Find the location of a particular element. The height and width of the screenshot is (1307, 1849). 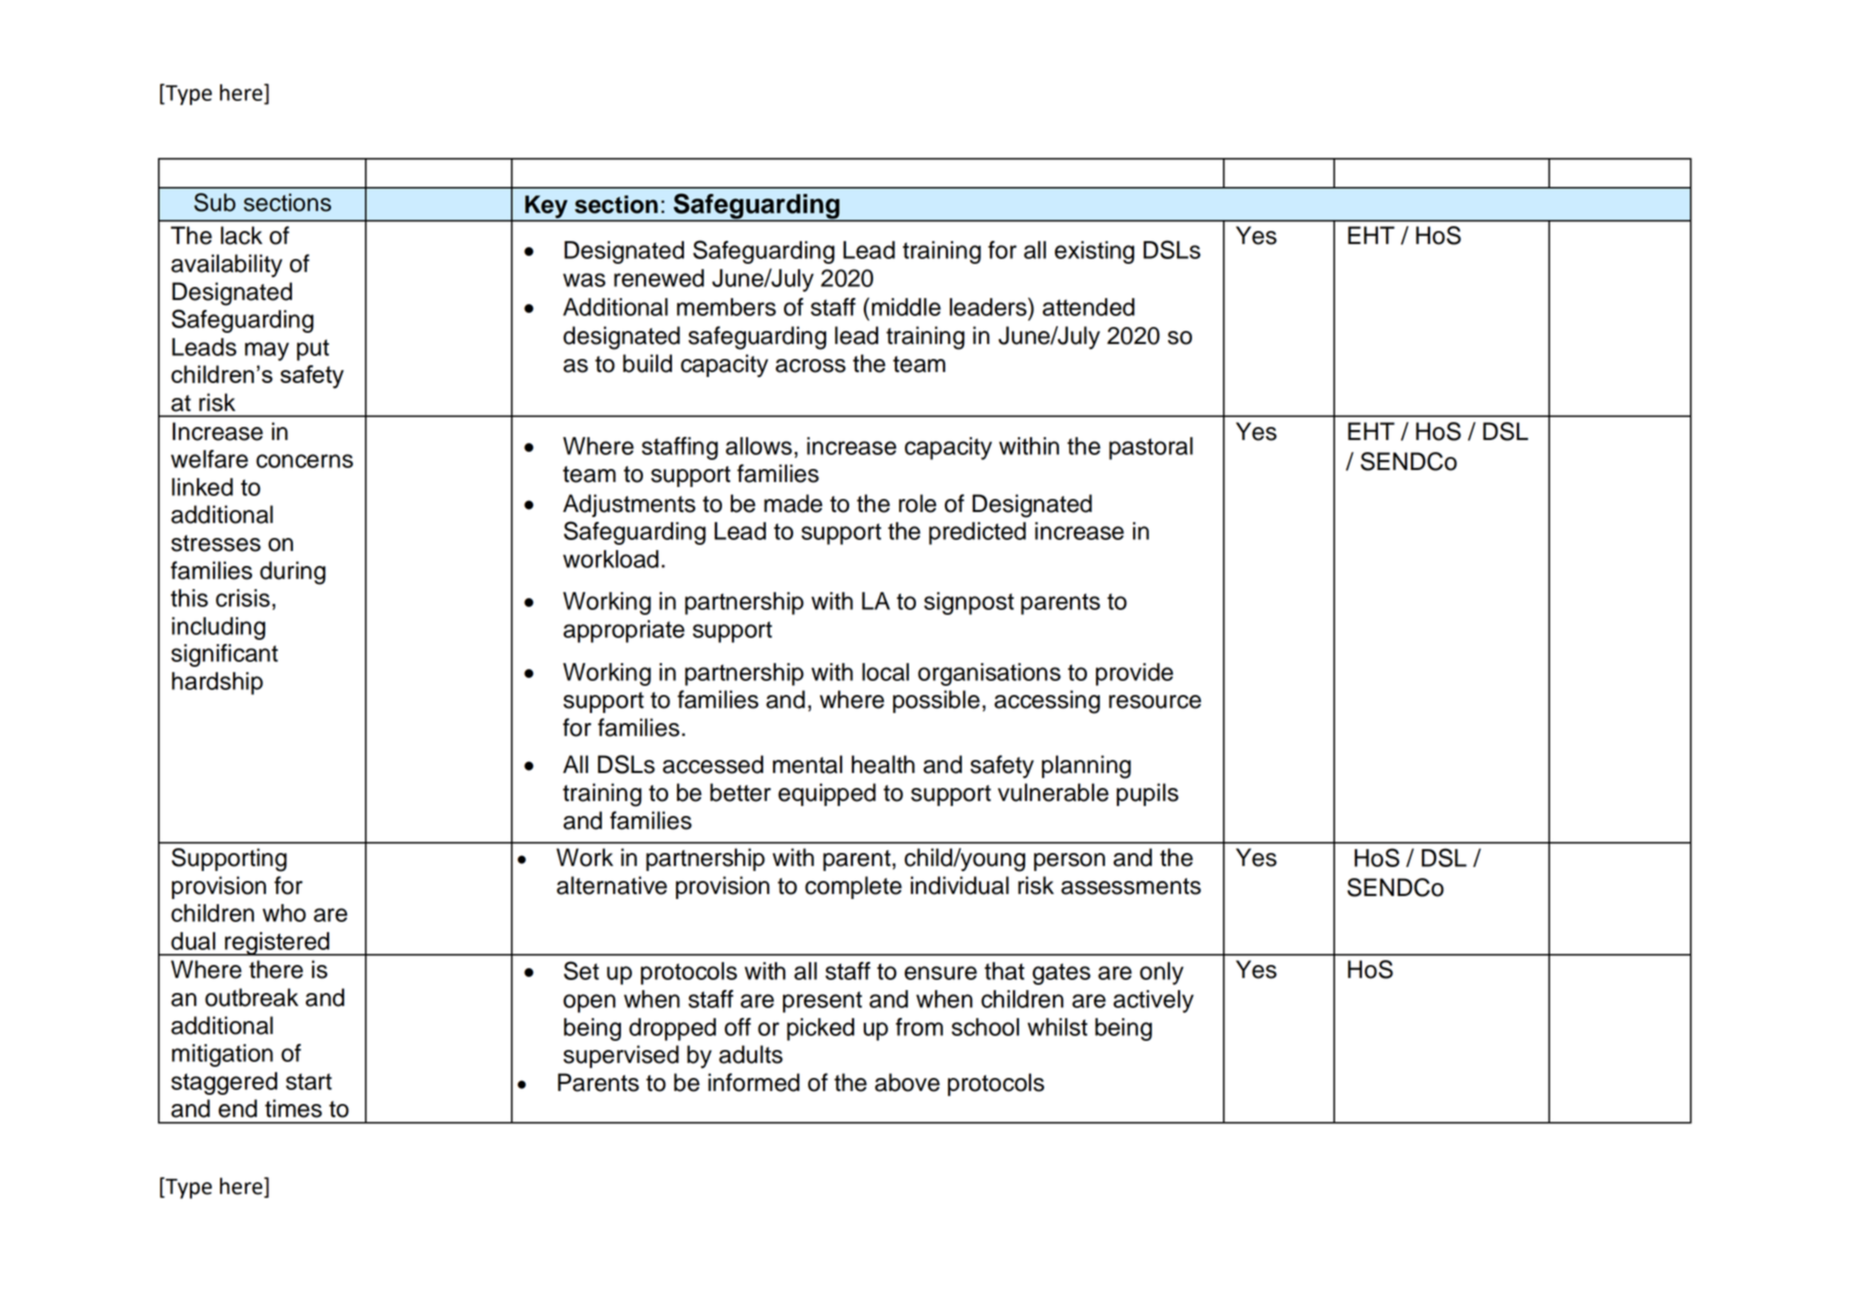

existing is located at coordinates (1094, 252).
